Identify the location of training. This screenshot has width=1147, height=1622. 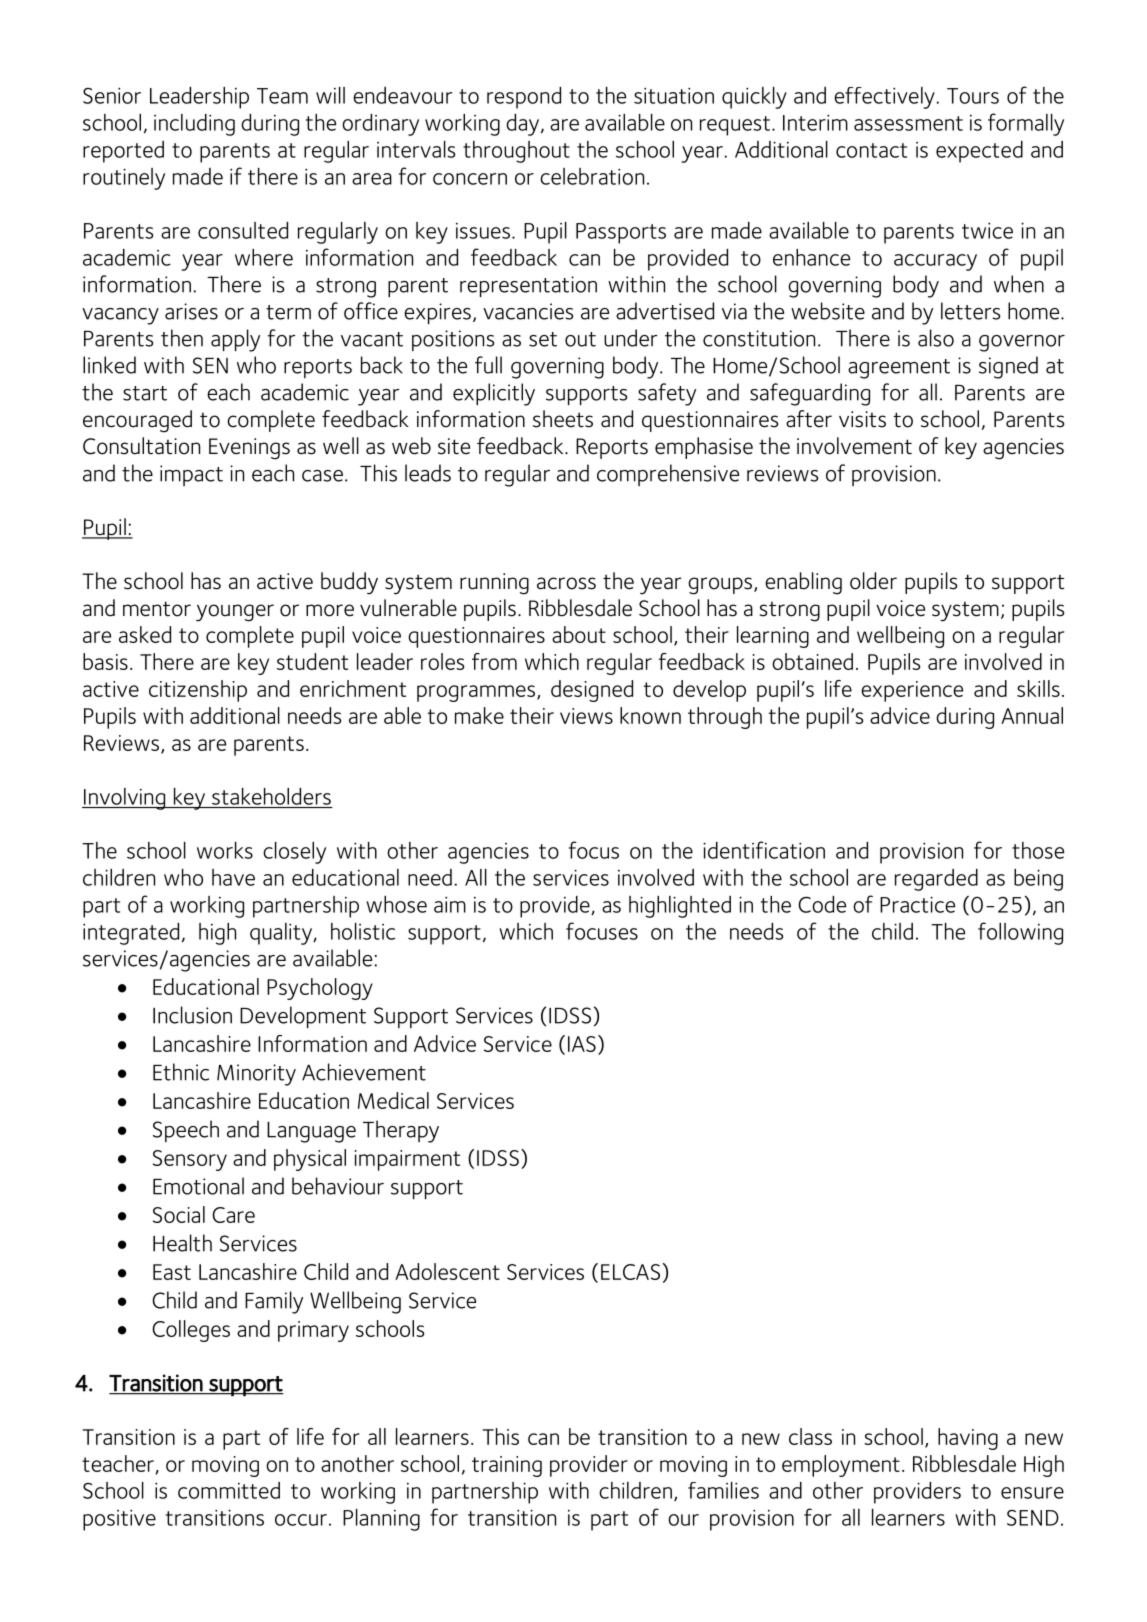
(507, 1466).
